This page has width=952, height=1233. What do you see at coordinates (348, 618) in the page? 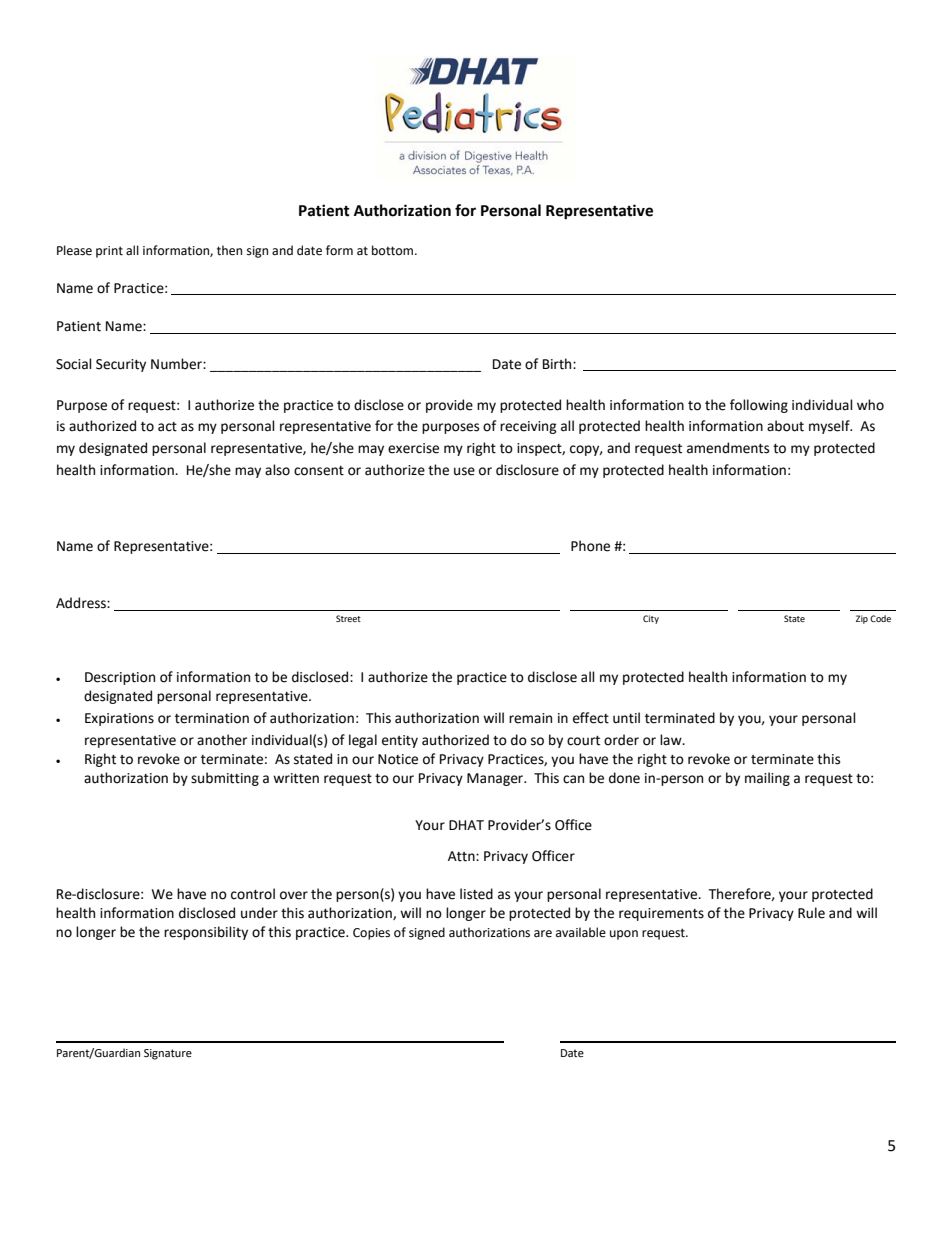
I see `Street` at bounding box center [348, 618].
